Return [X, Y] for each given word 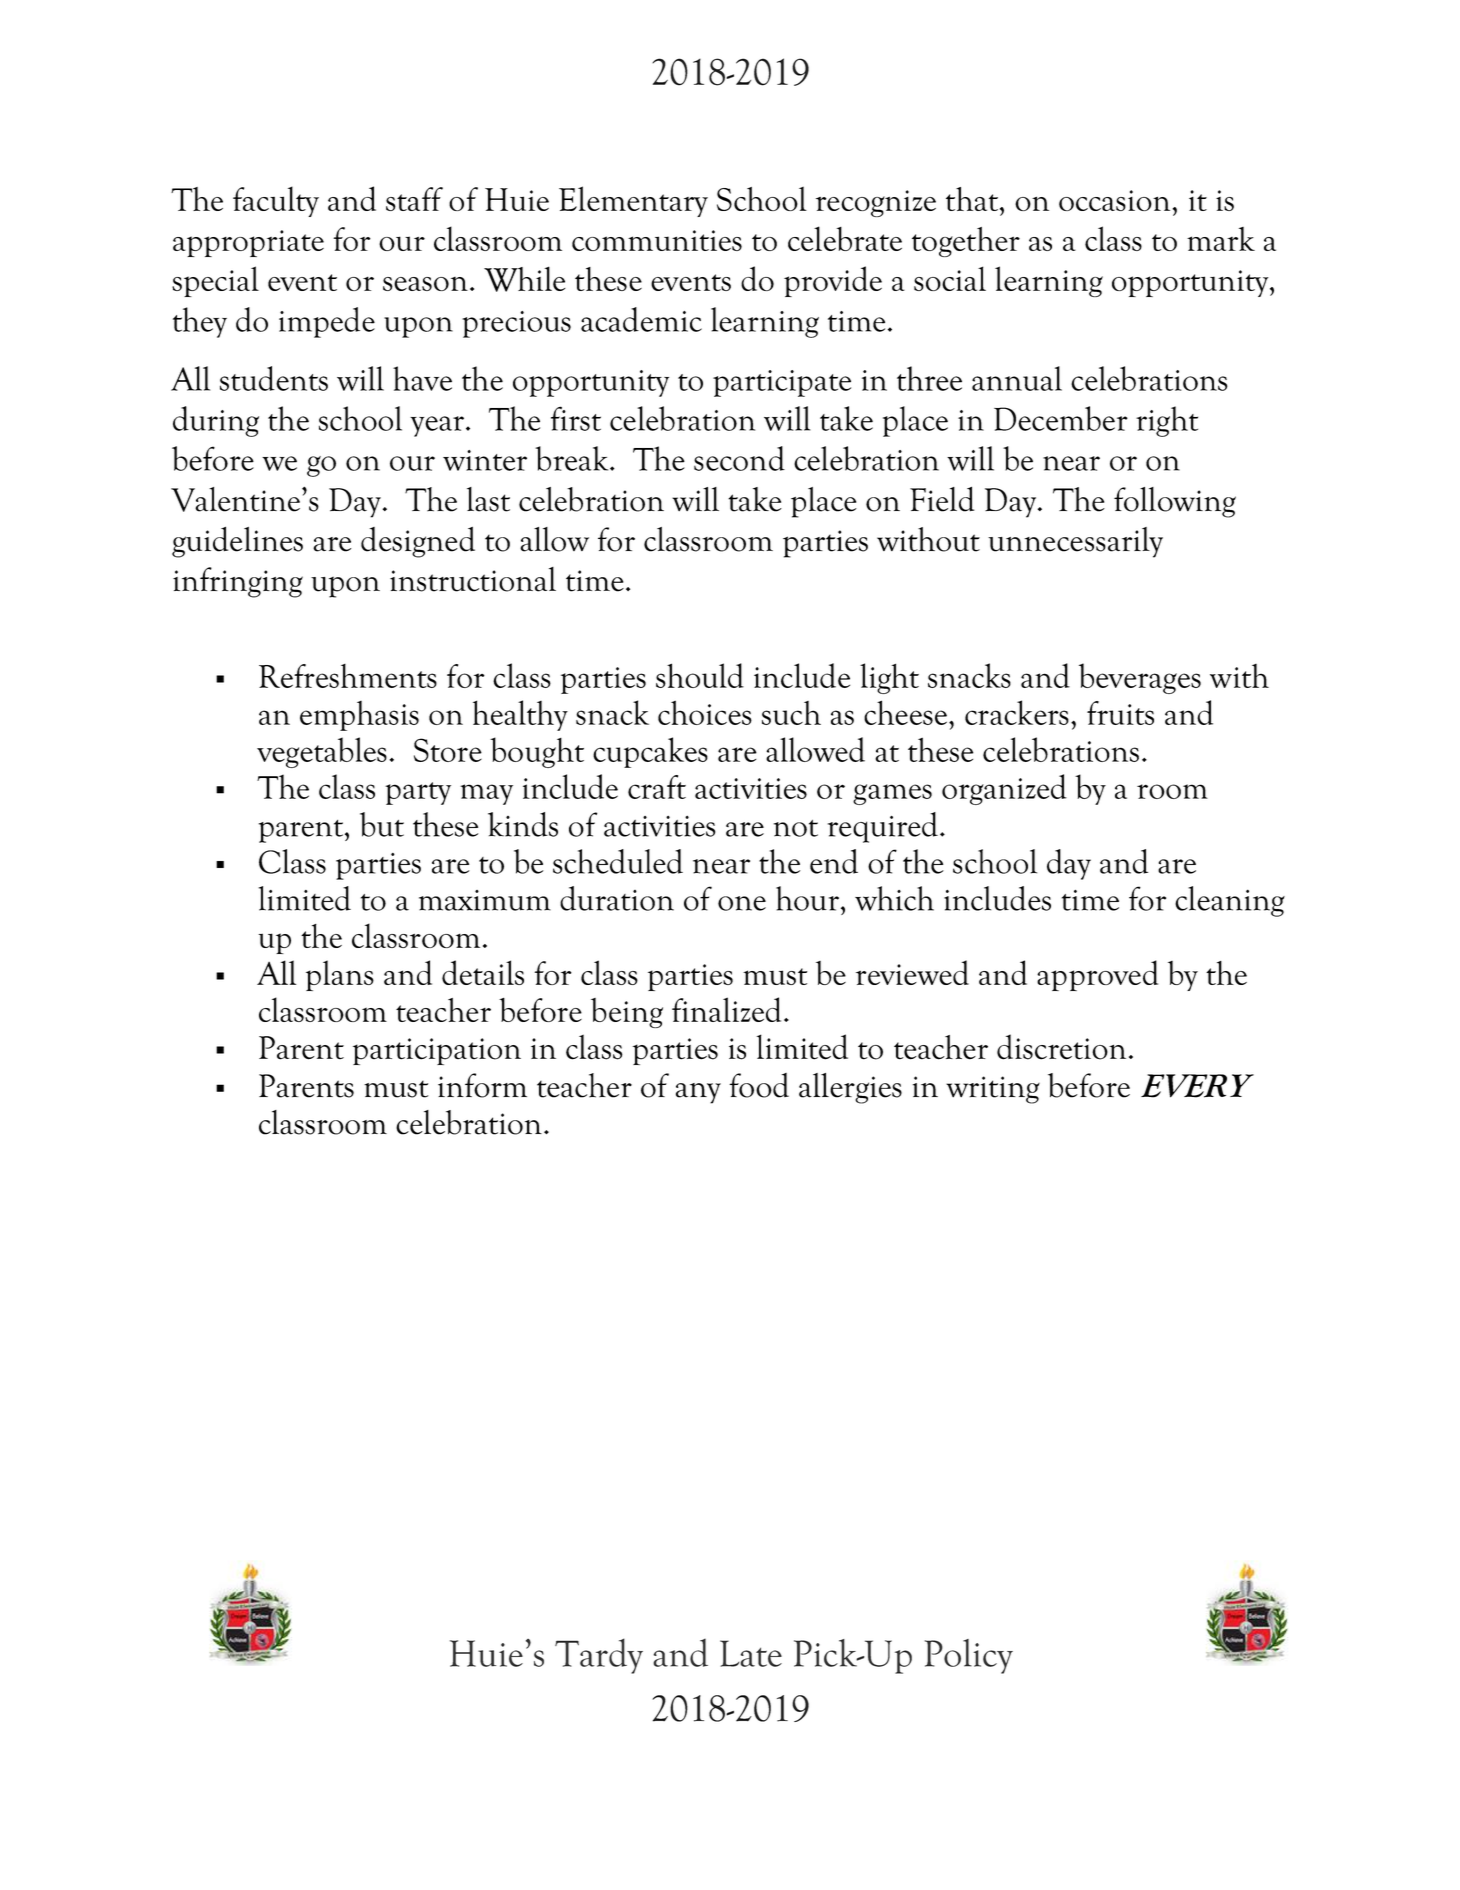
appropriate [248, 243]
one [742, 903]
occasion [1114, 200]
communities [657, 240]
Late [751, 1653]
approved [1097, 975]
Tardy [599, 1656]
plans [340, 975]
